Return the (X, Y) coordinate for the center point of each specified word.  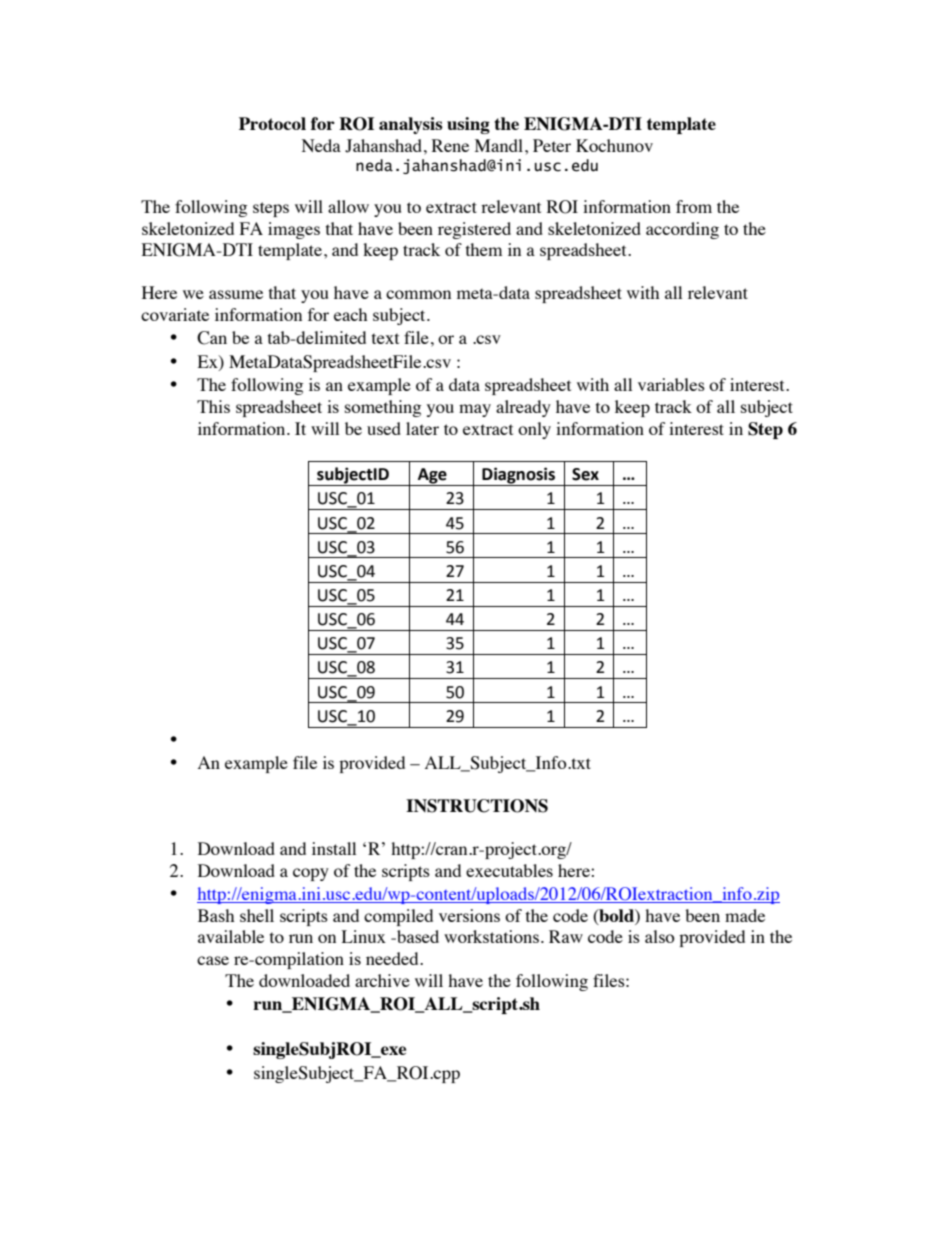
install (334, 848)
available (231, 936)
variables (671, 384)
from (694, 206)
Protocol (272, 123)
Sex (585, 474)
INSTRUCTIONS (477, 806)
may (475, 410)
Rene (450, 145)
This (213, 406)
